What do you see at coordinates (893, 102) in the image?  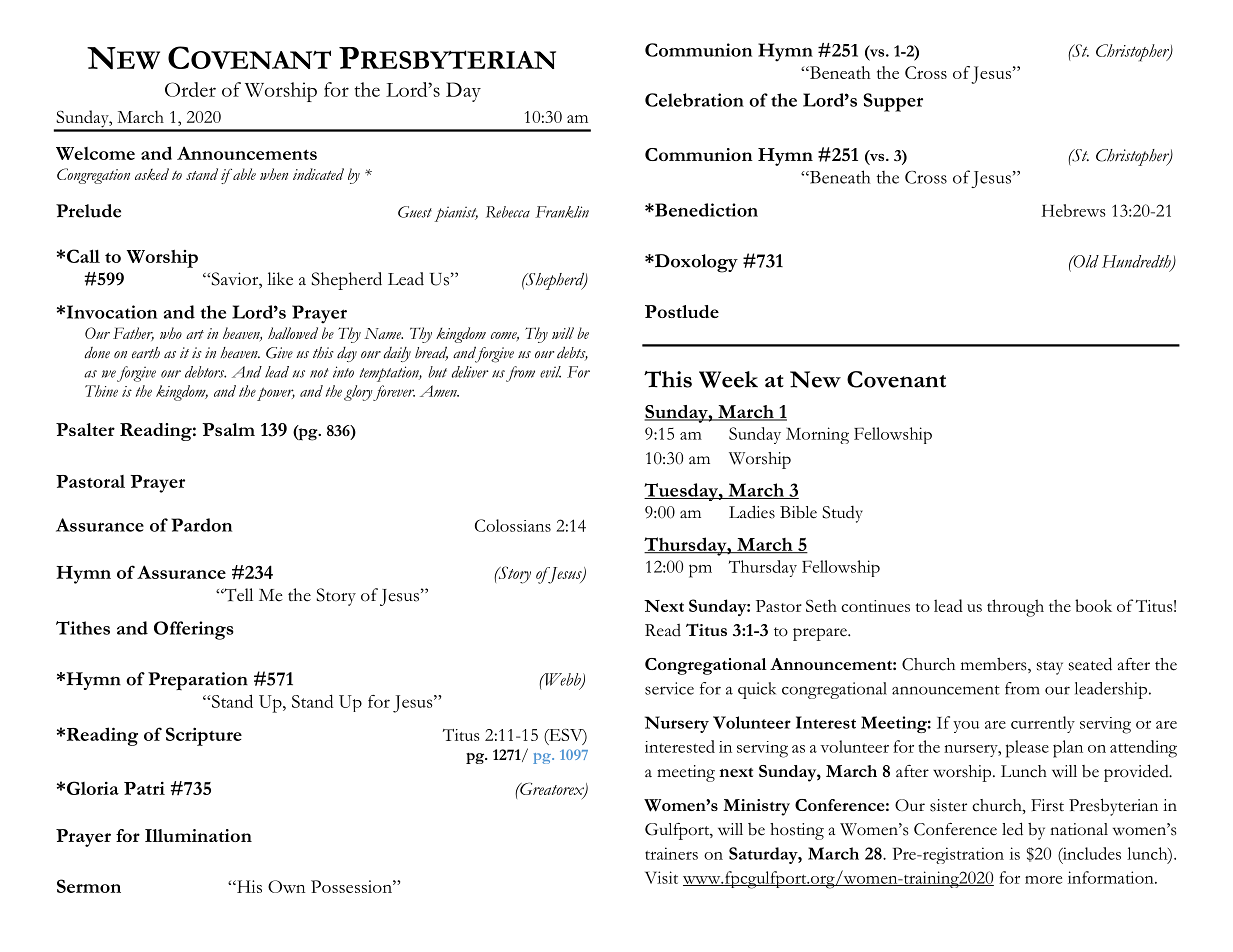 I see `Supper` at bounding box center [893, 102].
